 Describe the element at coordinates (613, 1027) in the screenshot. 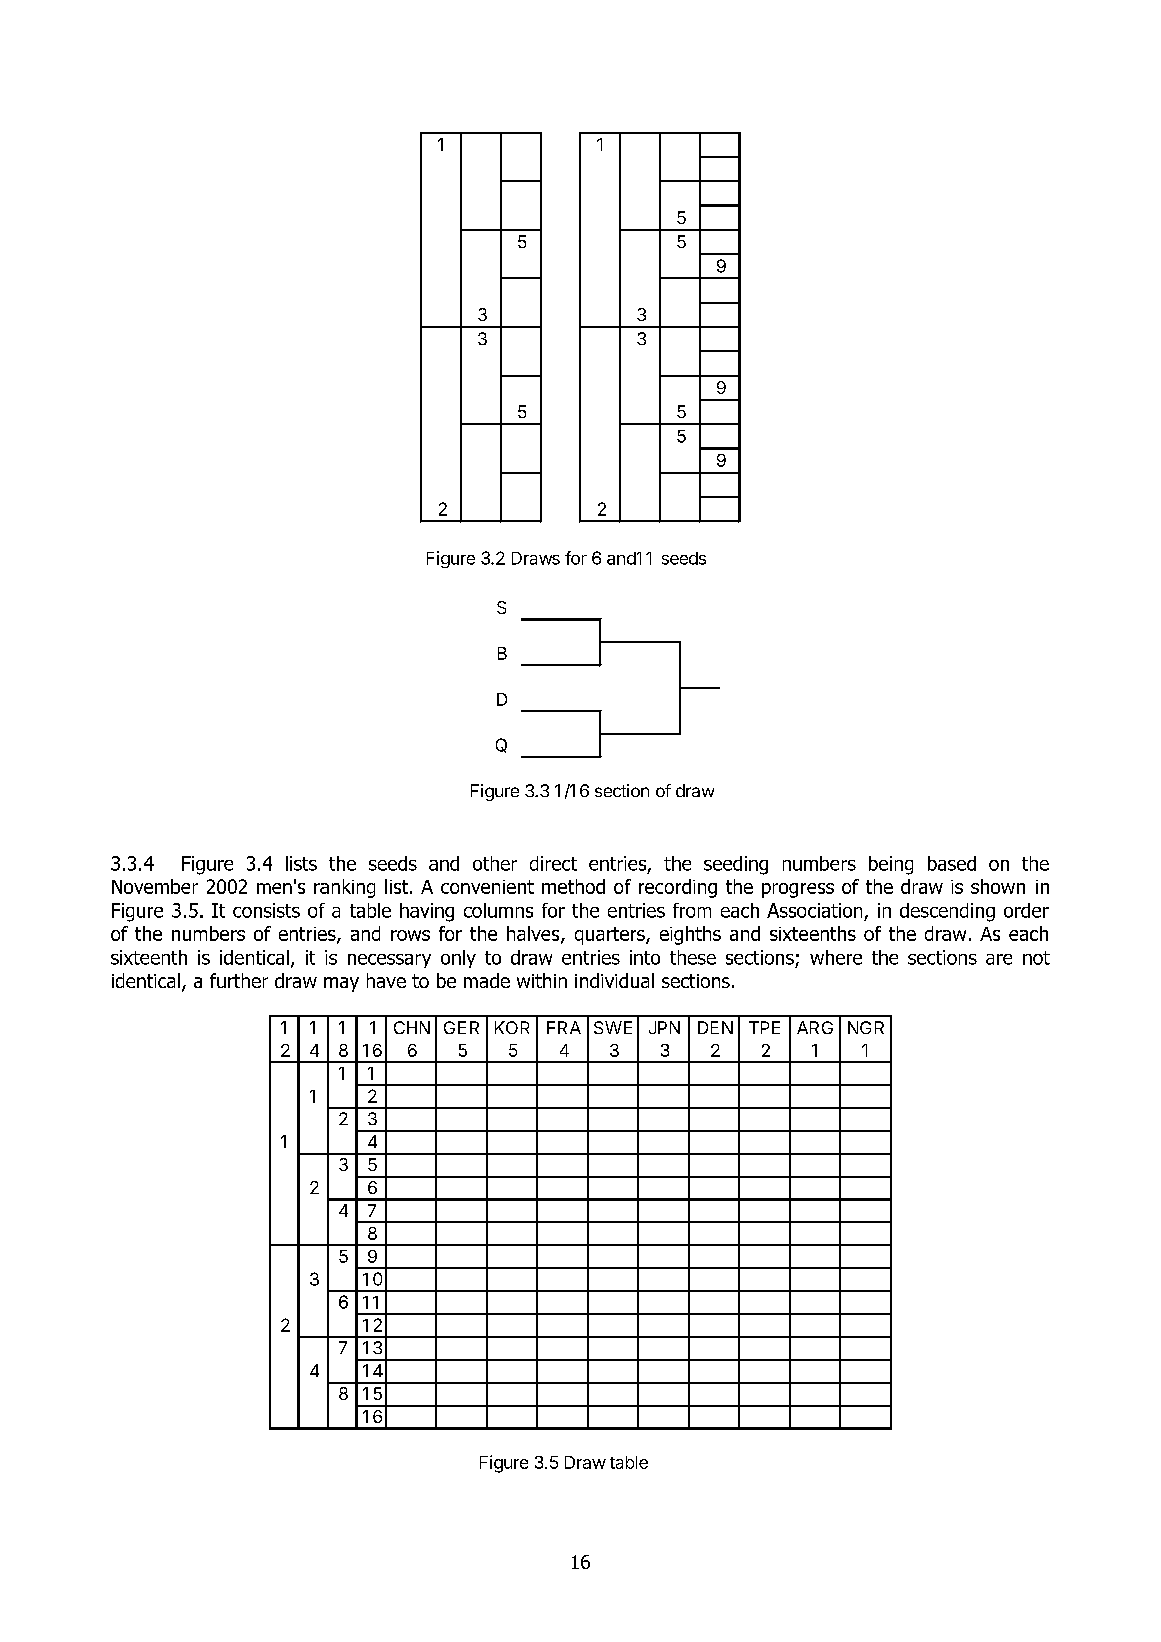

I see `SWE` at that location.
